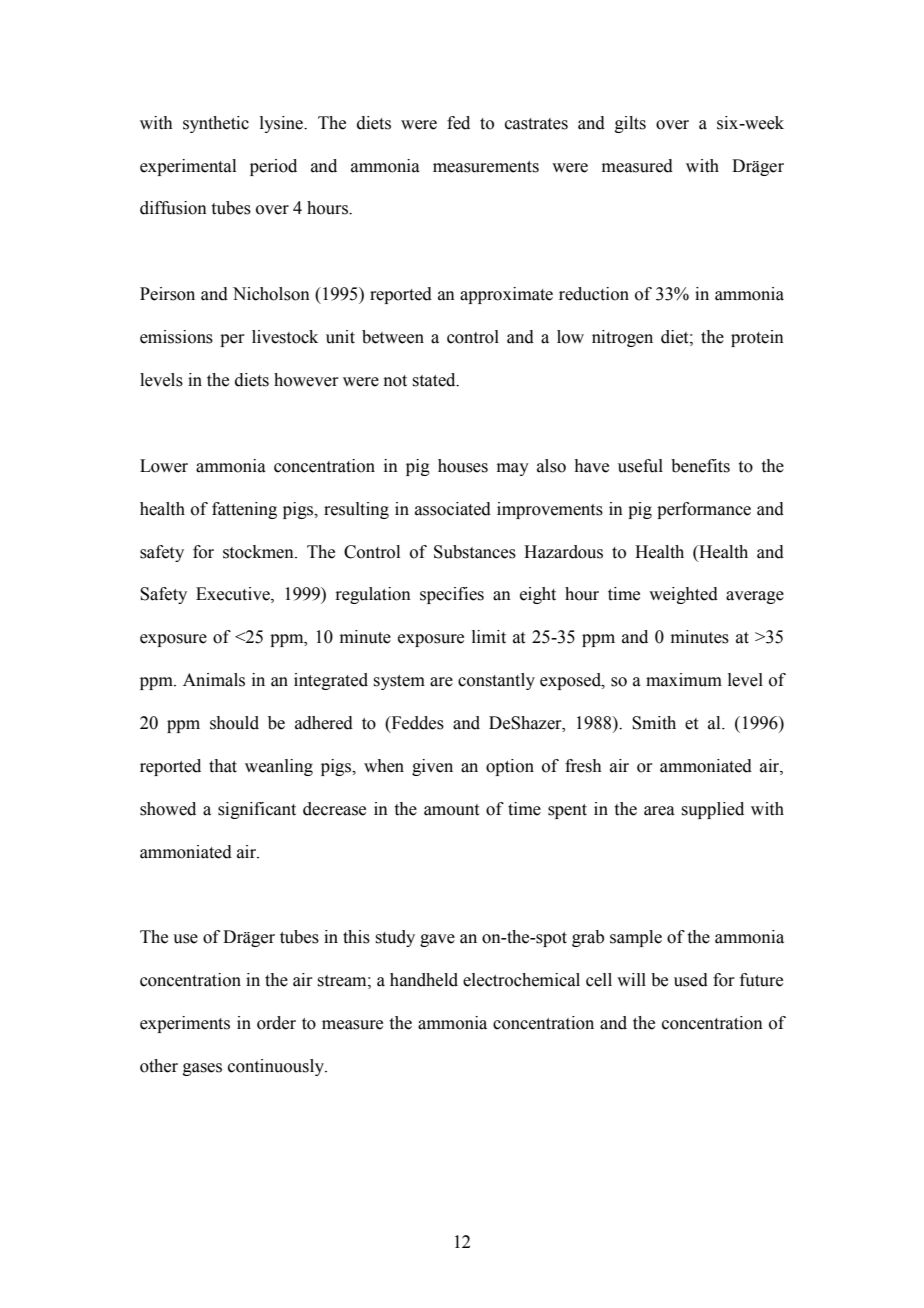  Describe the element at coordinates (704, 510) in the page. I see `performance` at that location.
